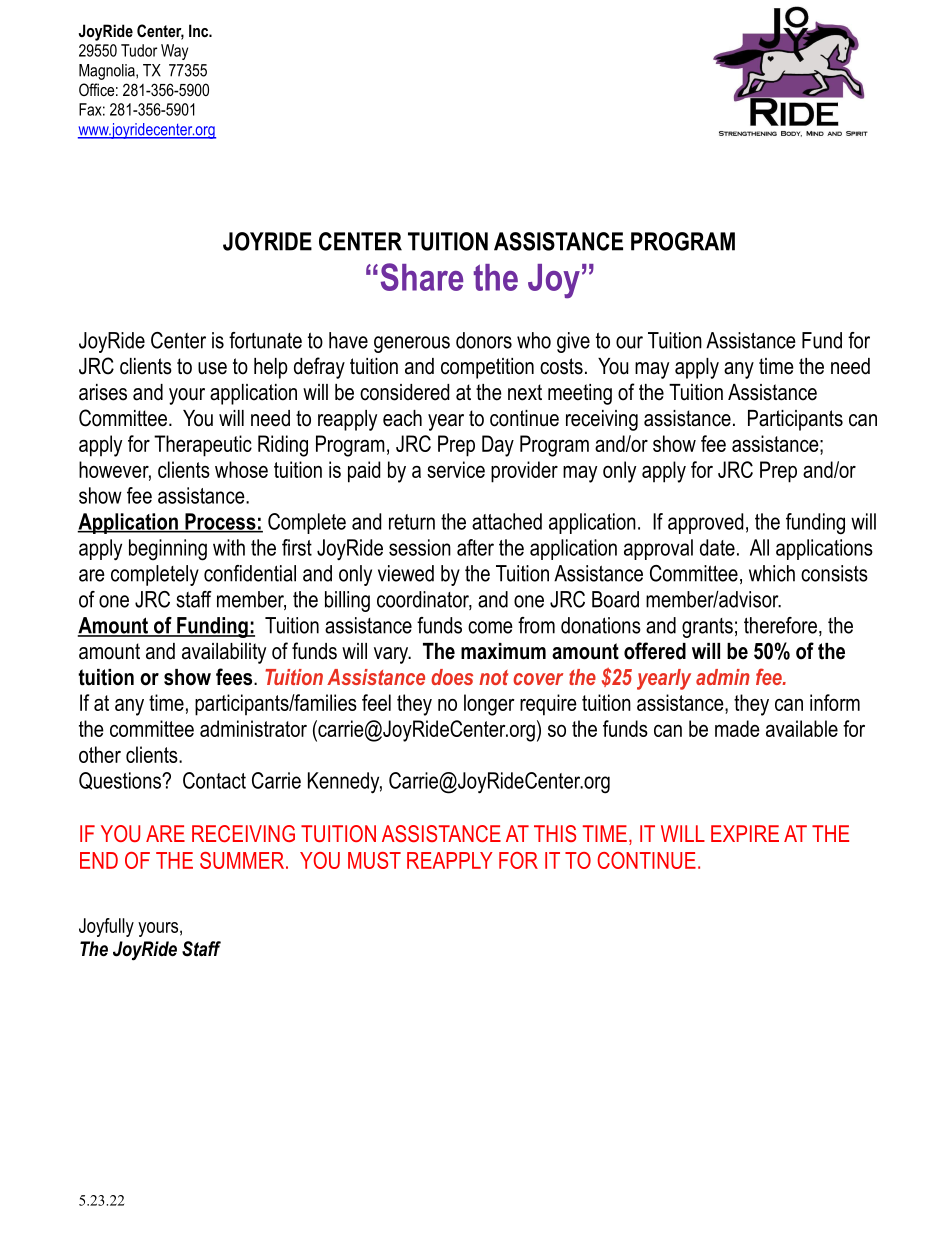 Image resolution: width=952 pixels, height=1233 pixels. What do you see at coordinates (422, 277) in the page?
I see `Share` at bounding box center [422, 277].
